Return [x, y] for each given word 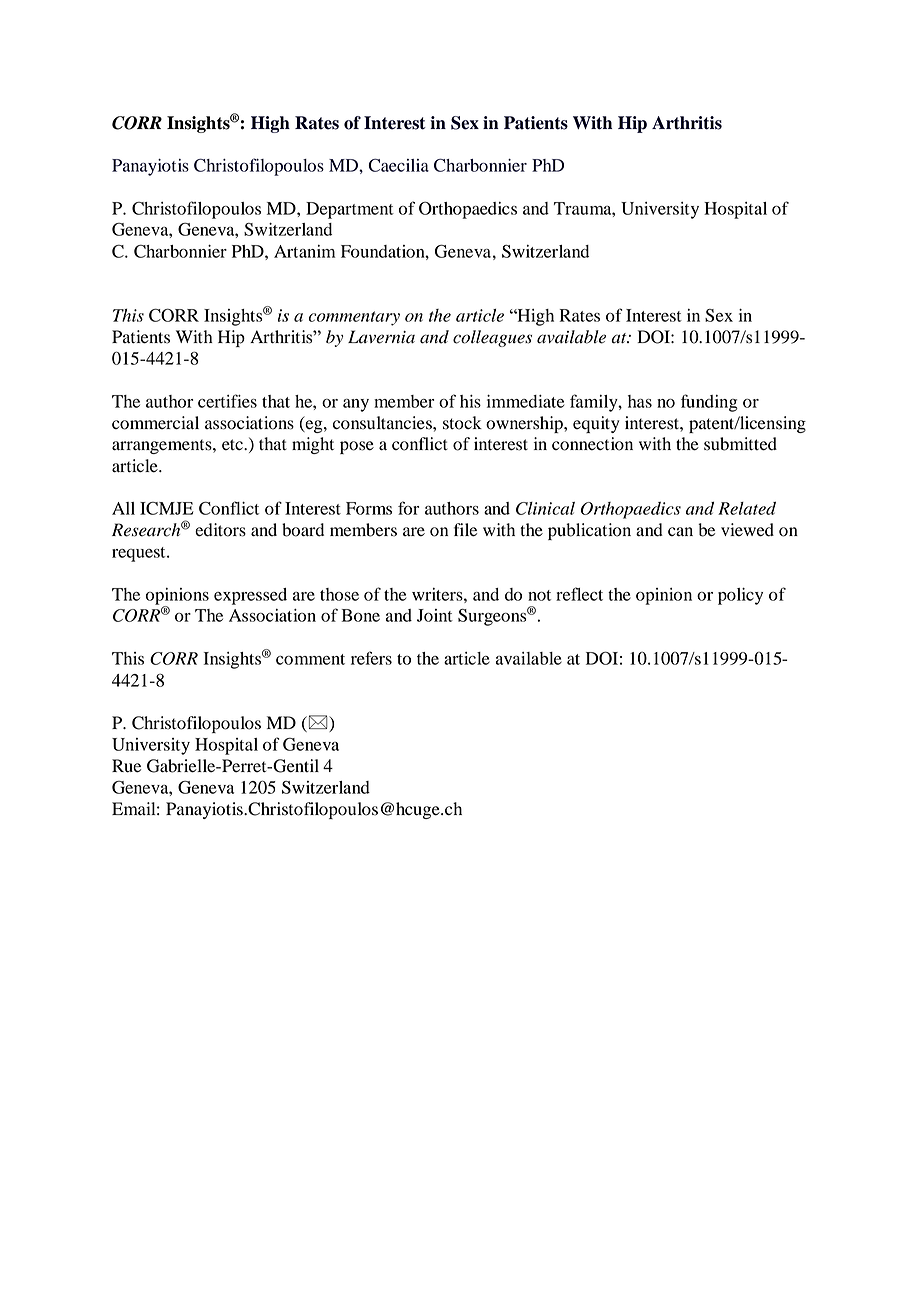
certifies [227, 401]
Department [350, 210]
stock [462, 423]
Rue [126, 766]
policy [740, 596]
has [640, 401]
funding [709, 403]
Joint [435, 615]
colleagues [492, 338]
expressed [250, 596]
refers [371, 658]
